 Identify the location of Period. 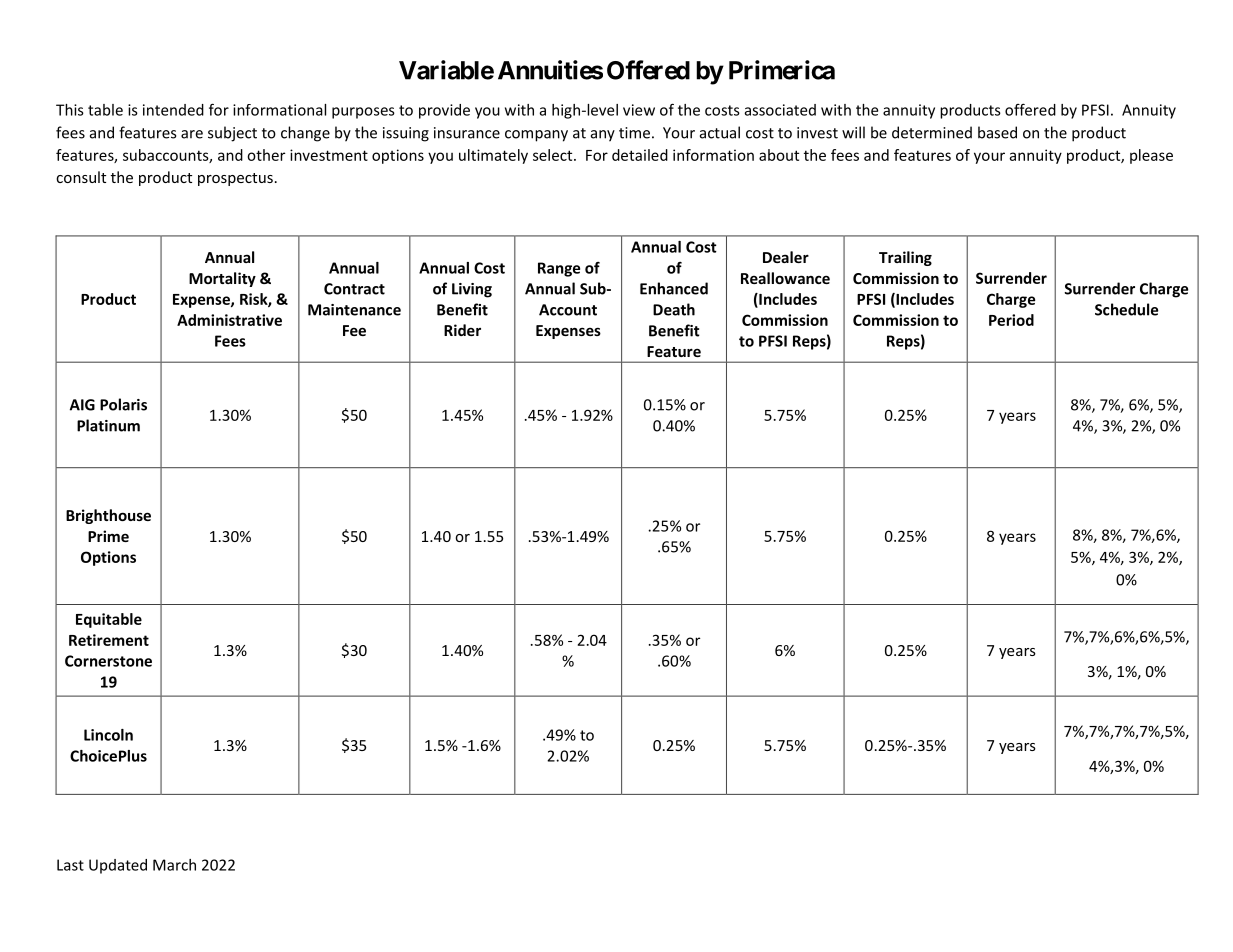
(1011, 320).
